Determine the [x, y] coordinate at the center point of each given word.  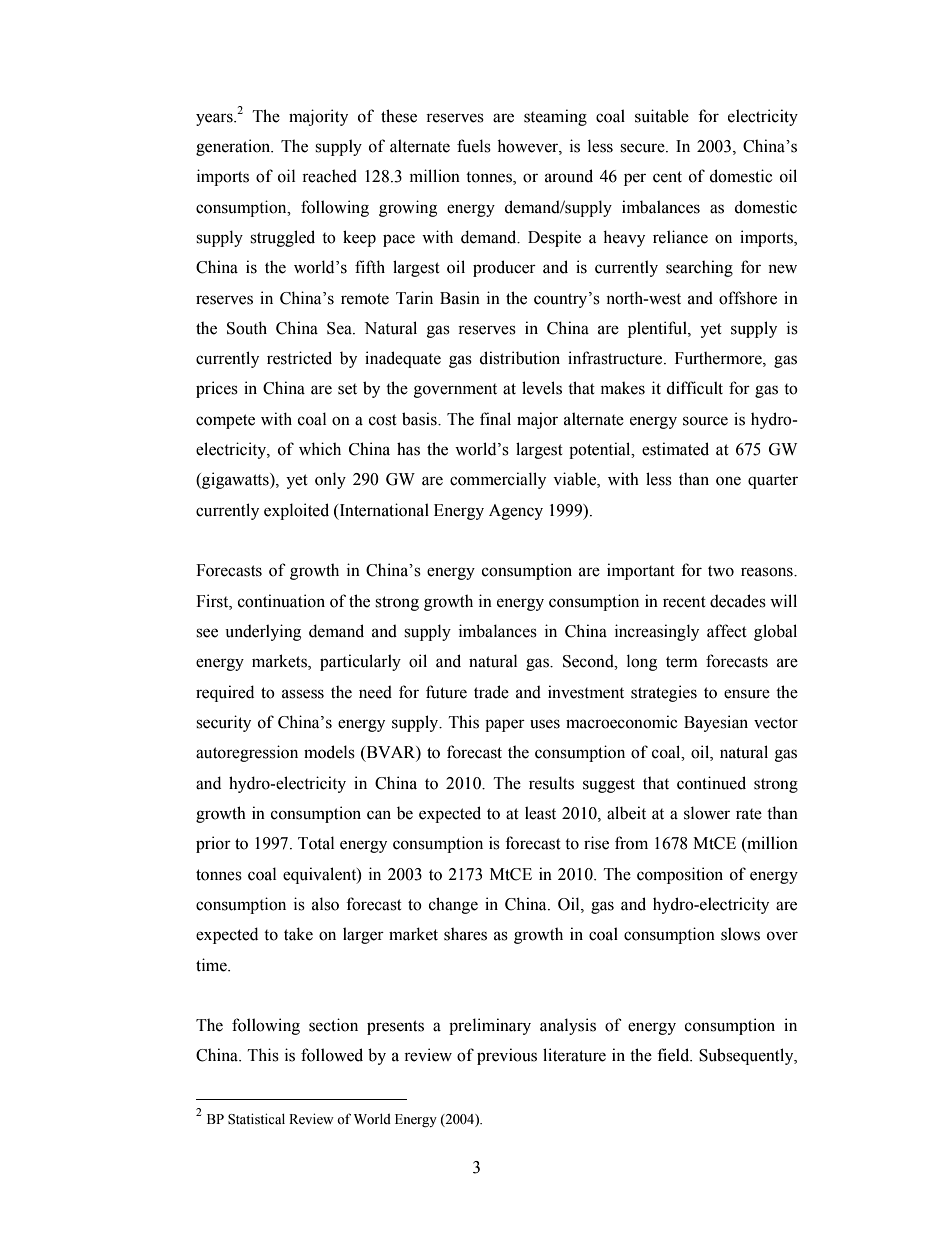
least [540, 813]
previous [507, 1056]
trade [491, 692]
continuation [281, 601]
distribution [519, 358]
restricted [299, 358]
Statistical [256, 1119]
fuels [474, 146]
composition [680, 875]
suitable [662, 116]
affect [727, 631]
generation [234, 147]
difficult [694, 388]
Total [316, 843]
